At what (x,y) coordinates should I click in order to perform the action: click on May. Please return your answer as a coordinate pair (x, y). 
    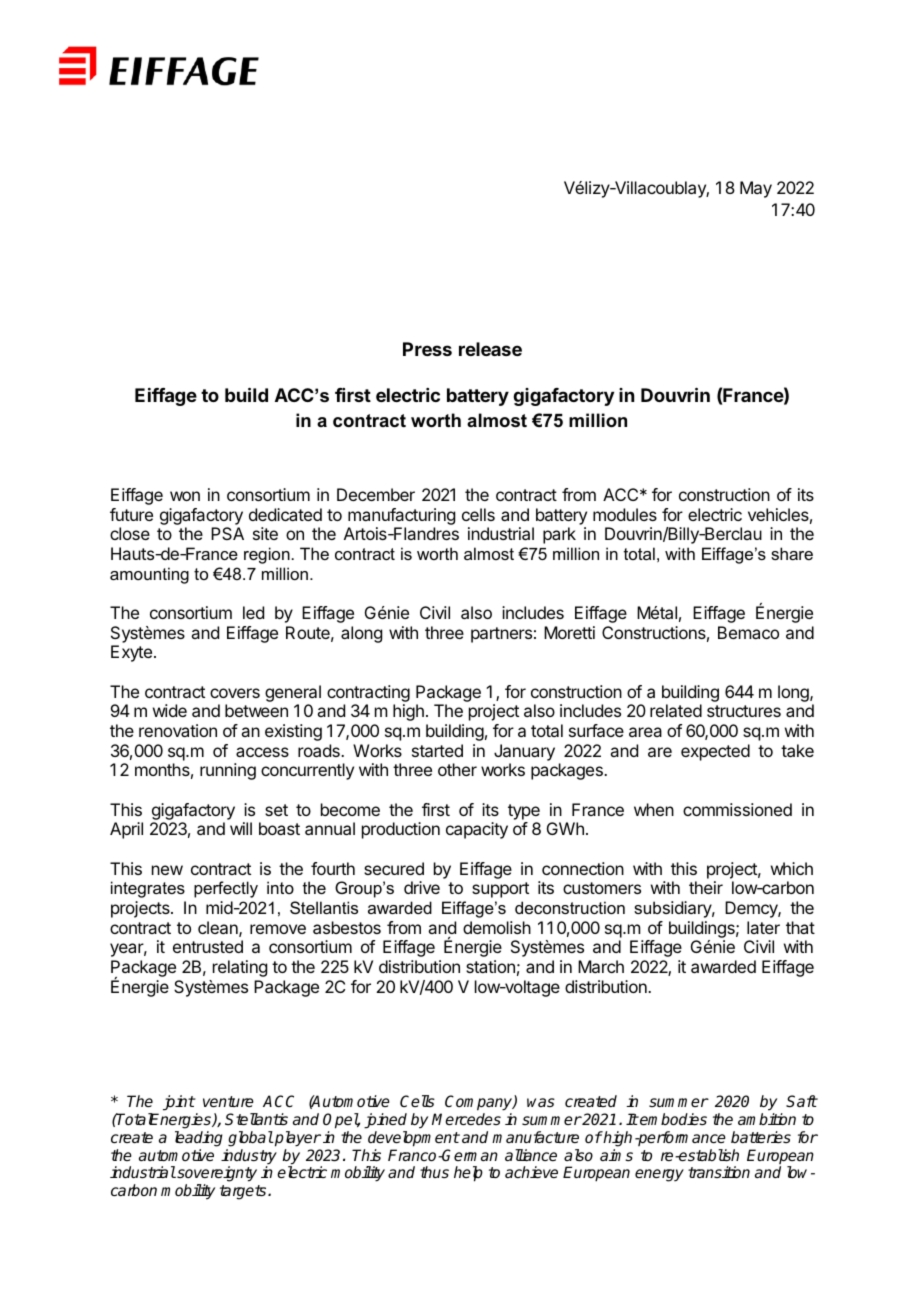
    Looking at the image, I should click on (756, 189).
